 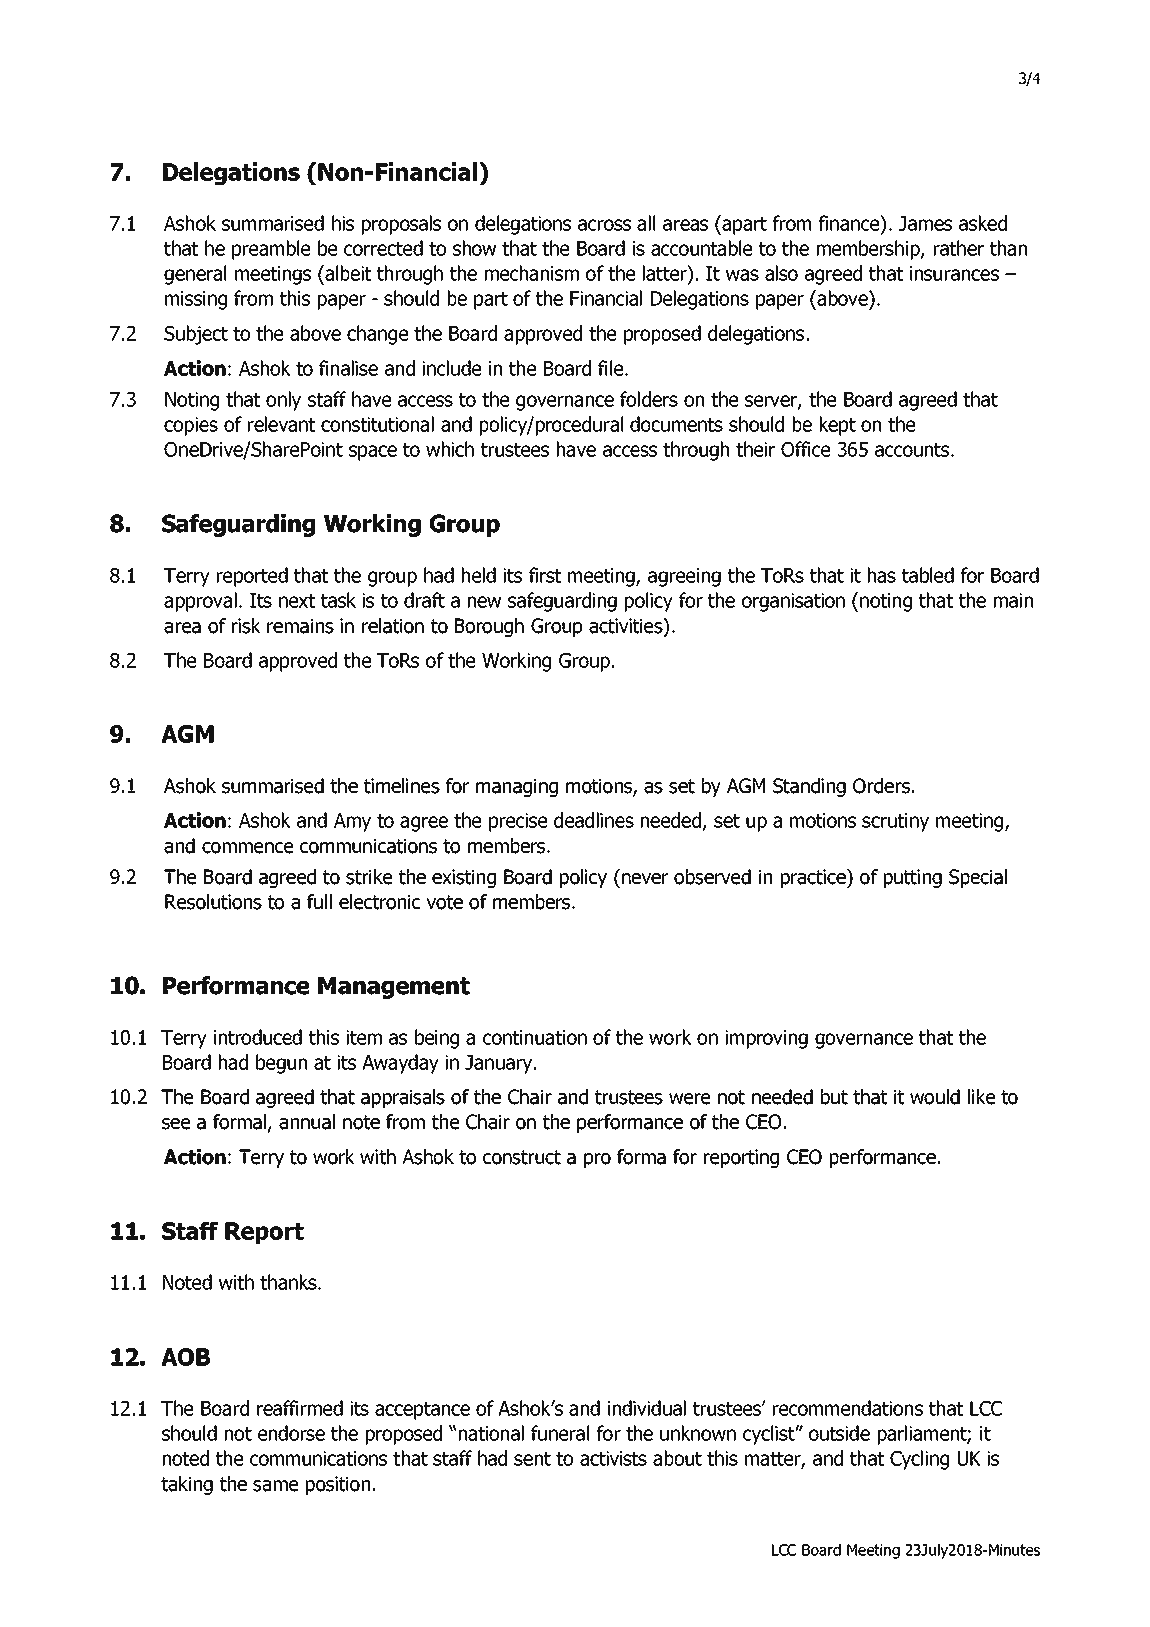 I want to click on deadlines, so click(x=594, y=820).
